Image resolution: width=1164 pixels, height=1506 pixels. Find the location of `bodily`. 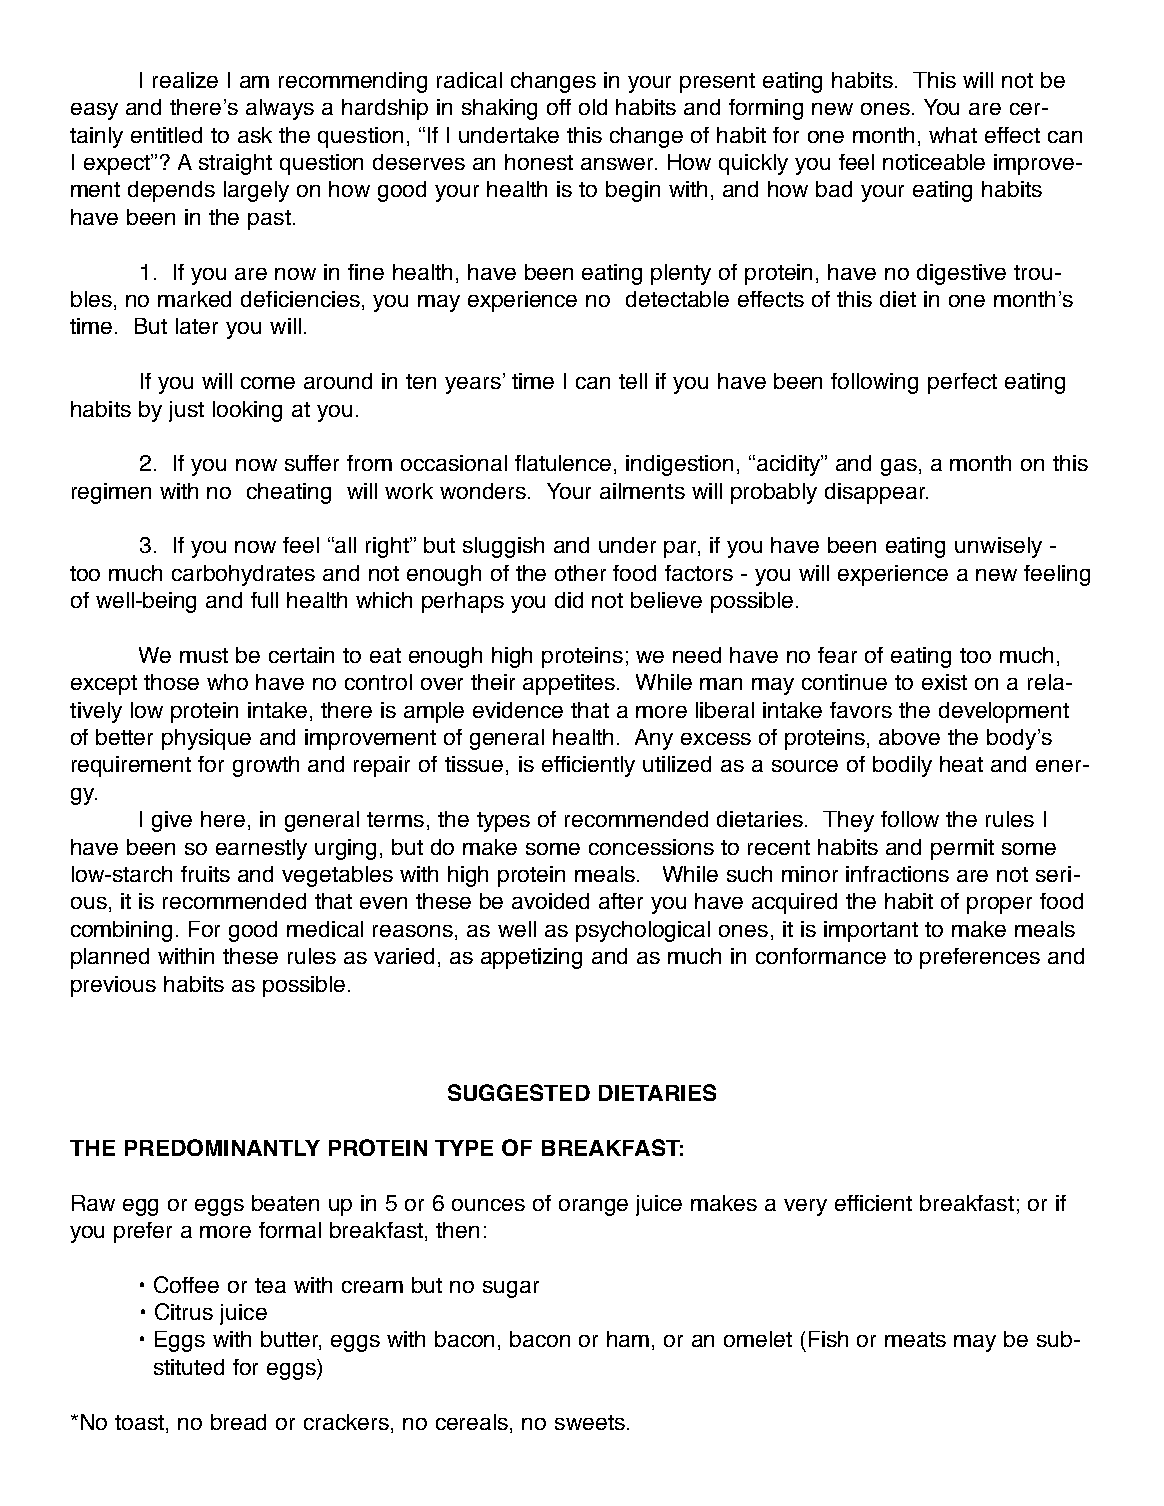

bodily is located at coordinates (902, 766).
